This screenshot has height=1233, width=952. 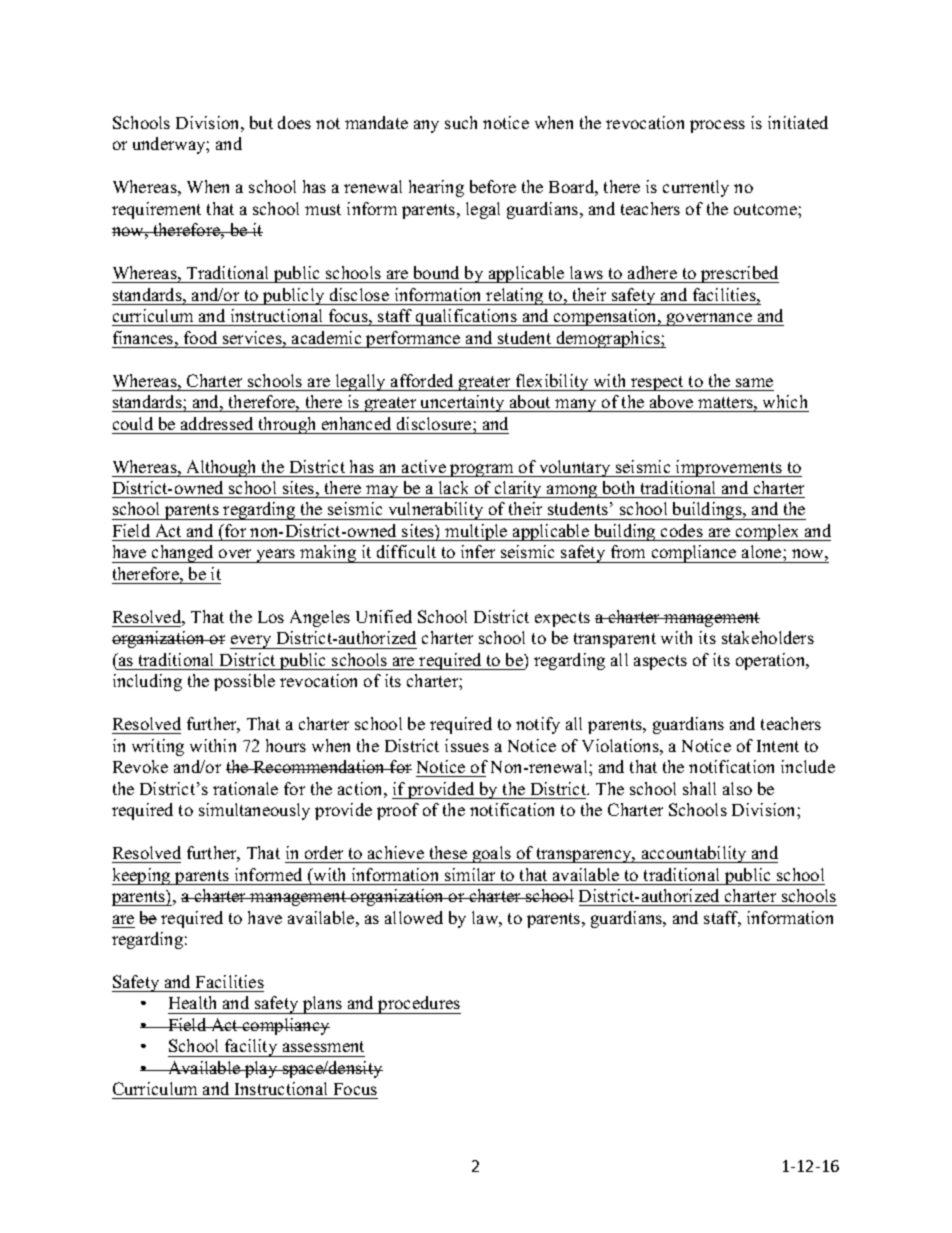 I want to click on keeping, so click(x=142, y=876).
